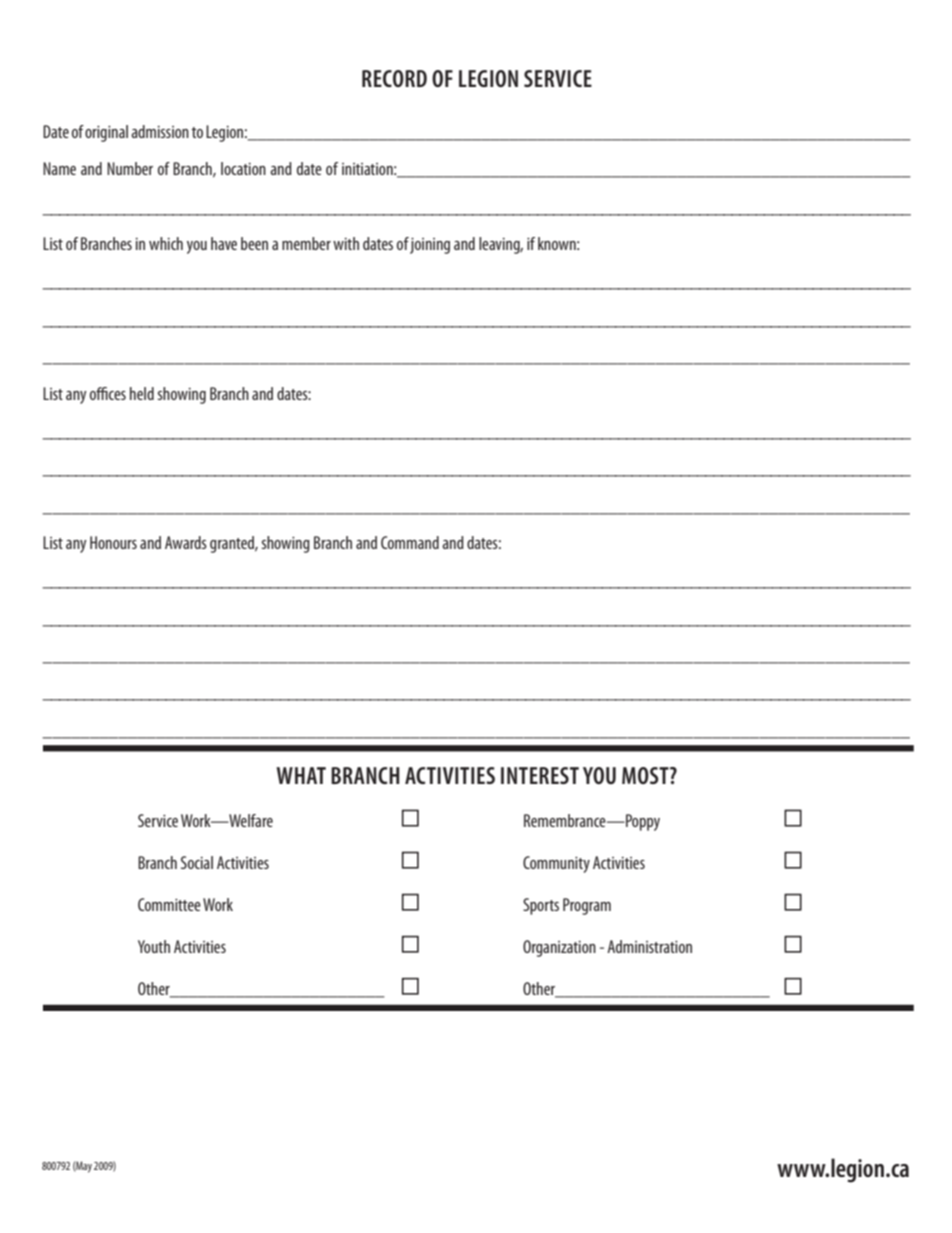 The image size is (952, 1233). I want to click on Command, so click(410, 542).
